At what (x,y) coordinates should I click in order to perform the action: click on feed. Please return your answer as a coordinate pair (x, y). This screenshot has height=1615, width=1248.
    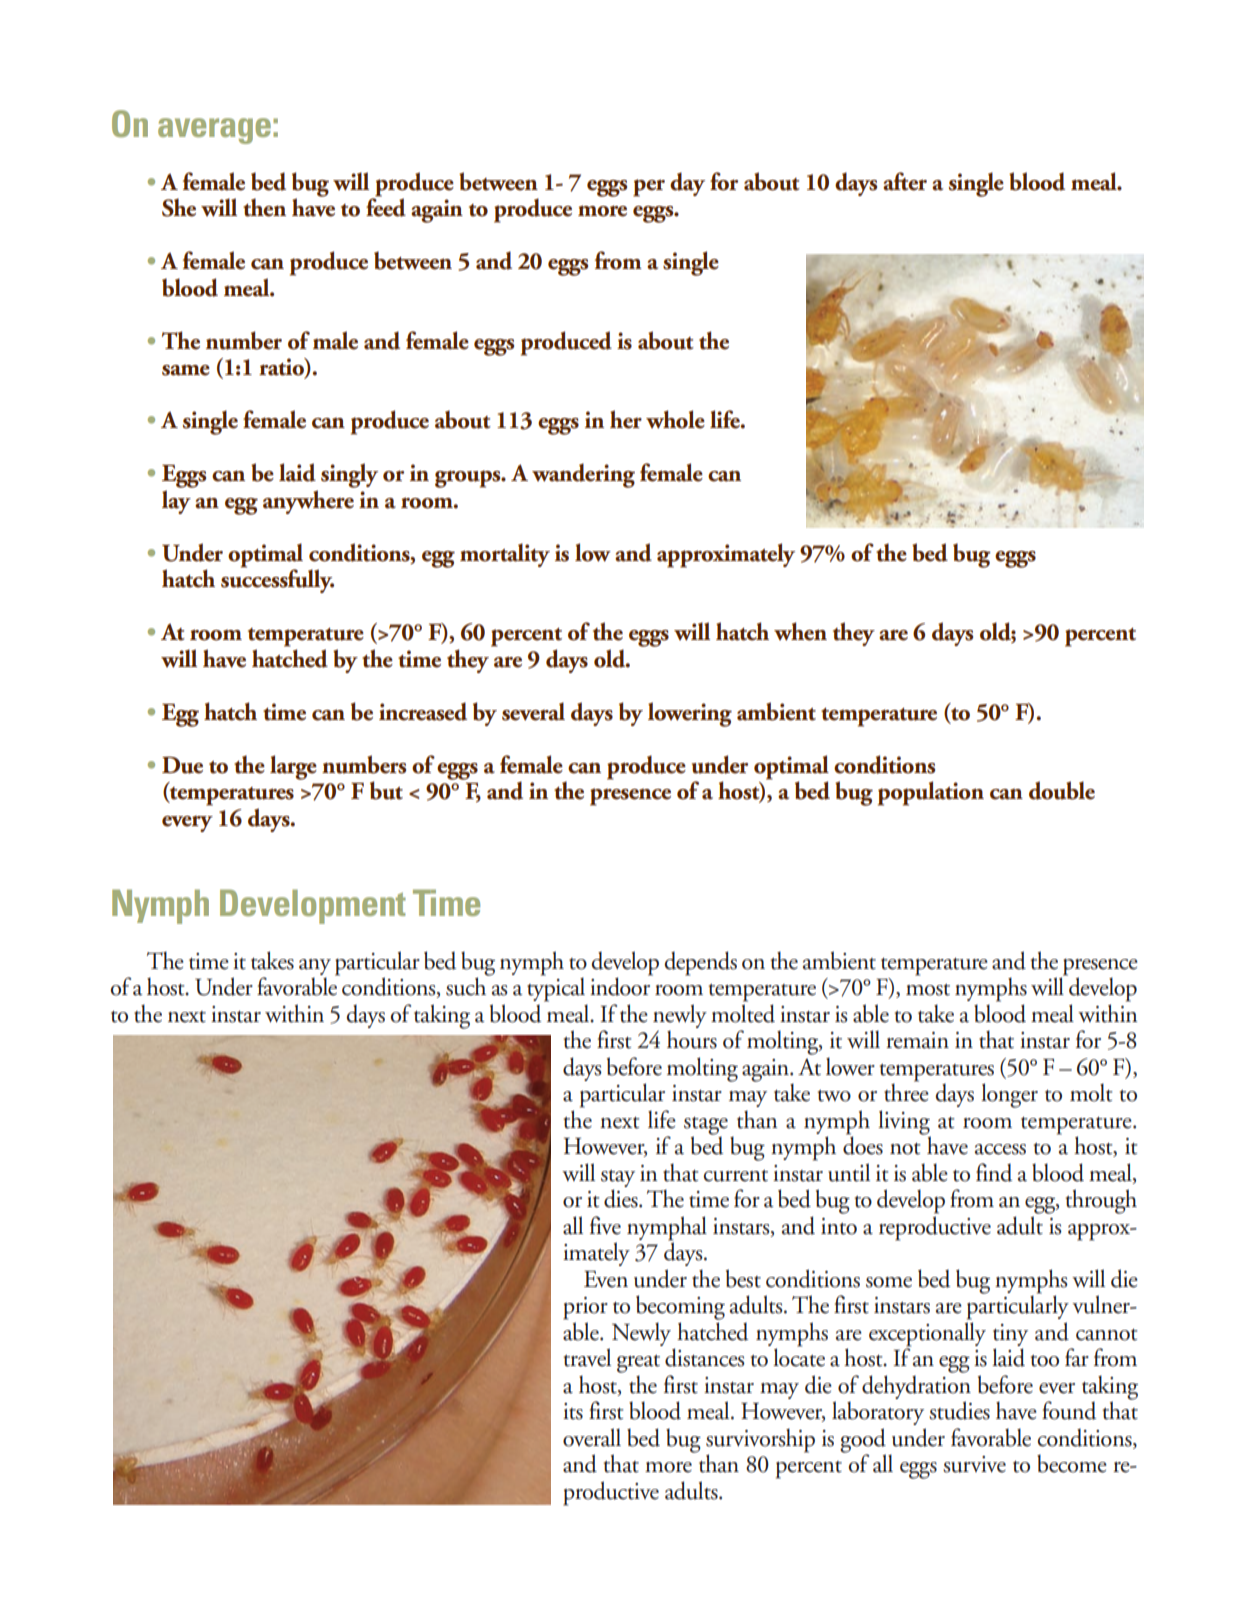
    Looking at the image, I should click on (386, 206).
